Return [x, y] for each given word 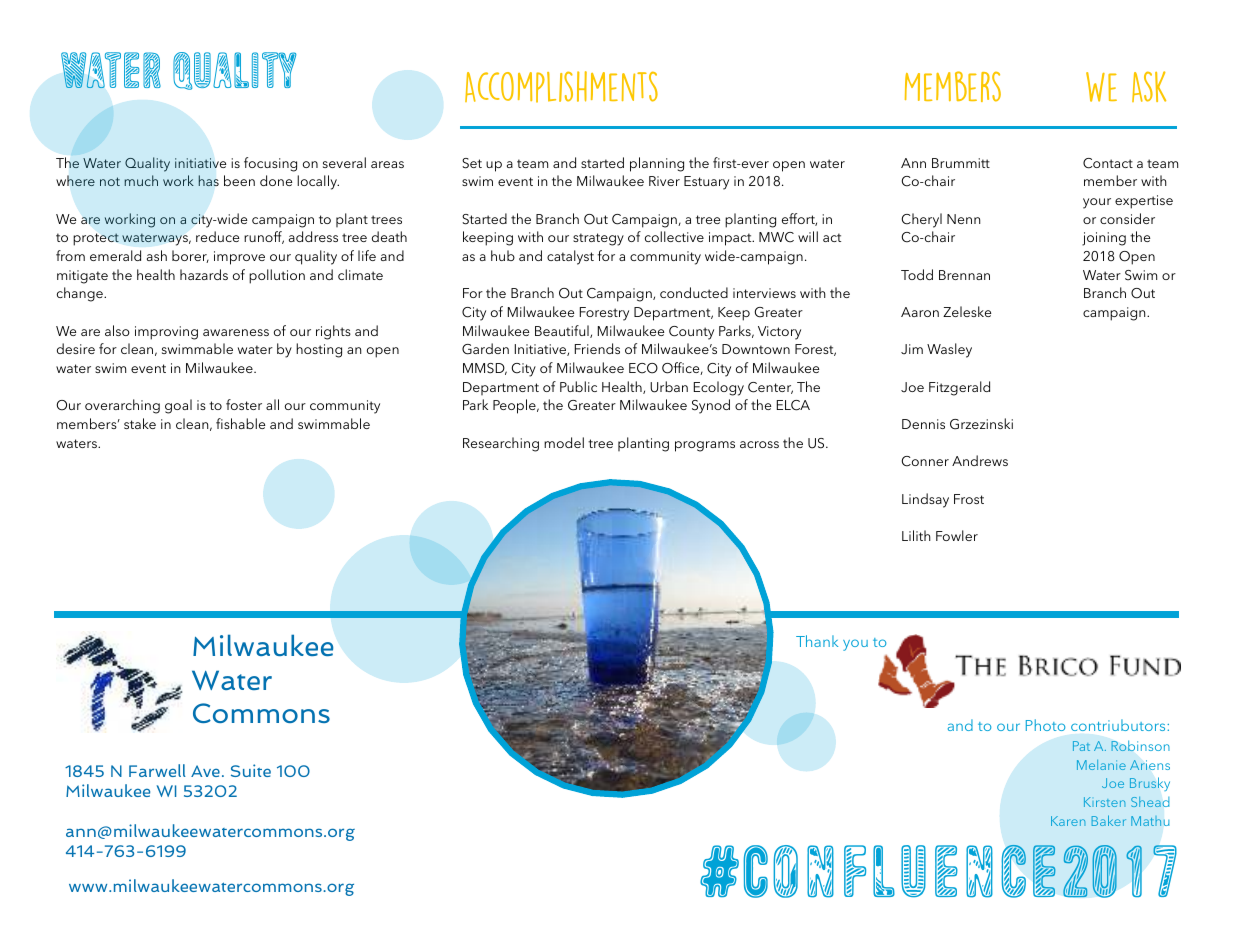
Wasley [949, 350]
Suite [251, 770]
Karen [1068, 821]
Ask [1149, 86]
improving [166, 333]
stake [140, 423]
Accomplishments [561, 87]
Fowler [957, 535]
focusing [270, 164]
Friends [597, 348]
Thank [817, 641]
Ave [205, 771]
